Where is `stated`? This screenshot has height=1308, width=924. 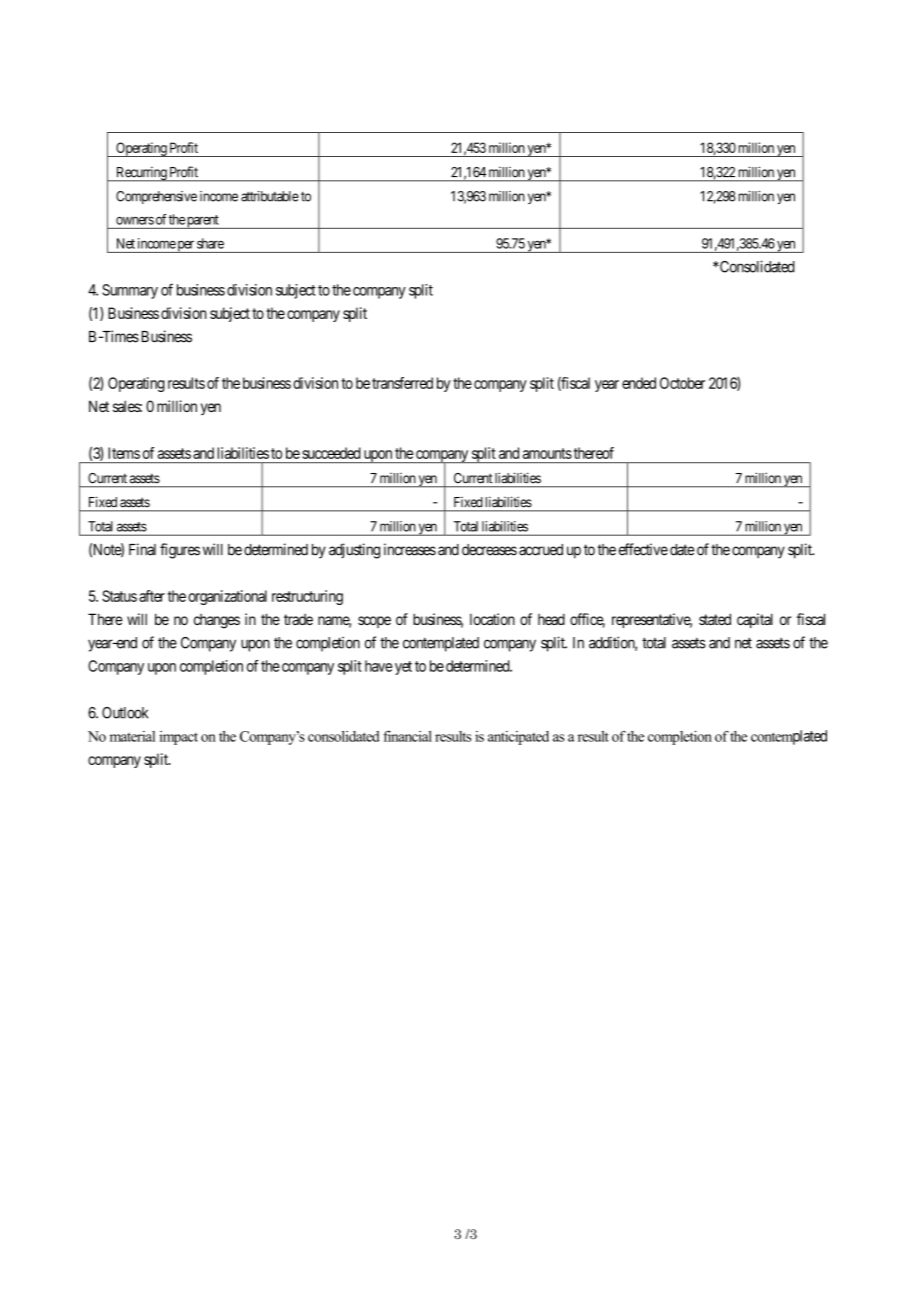 stated is located at coordinates (715, 619).
